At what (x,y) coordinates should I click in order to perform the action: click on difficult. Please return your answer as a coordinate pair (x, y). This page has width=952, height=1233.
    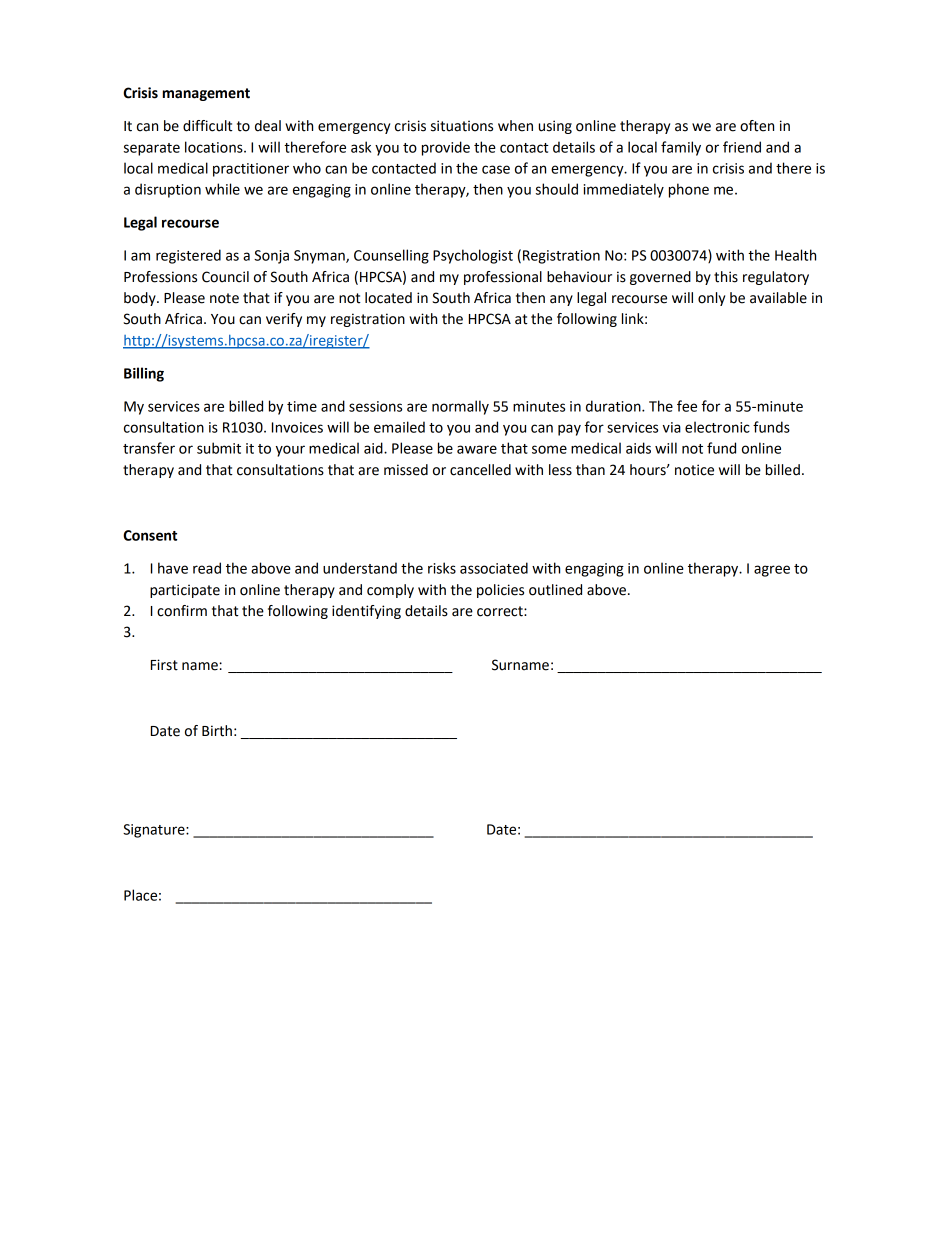
    Looking at the image, I should click on (208, 126).
